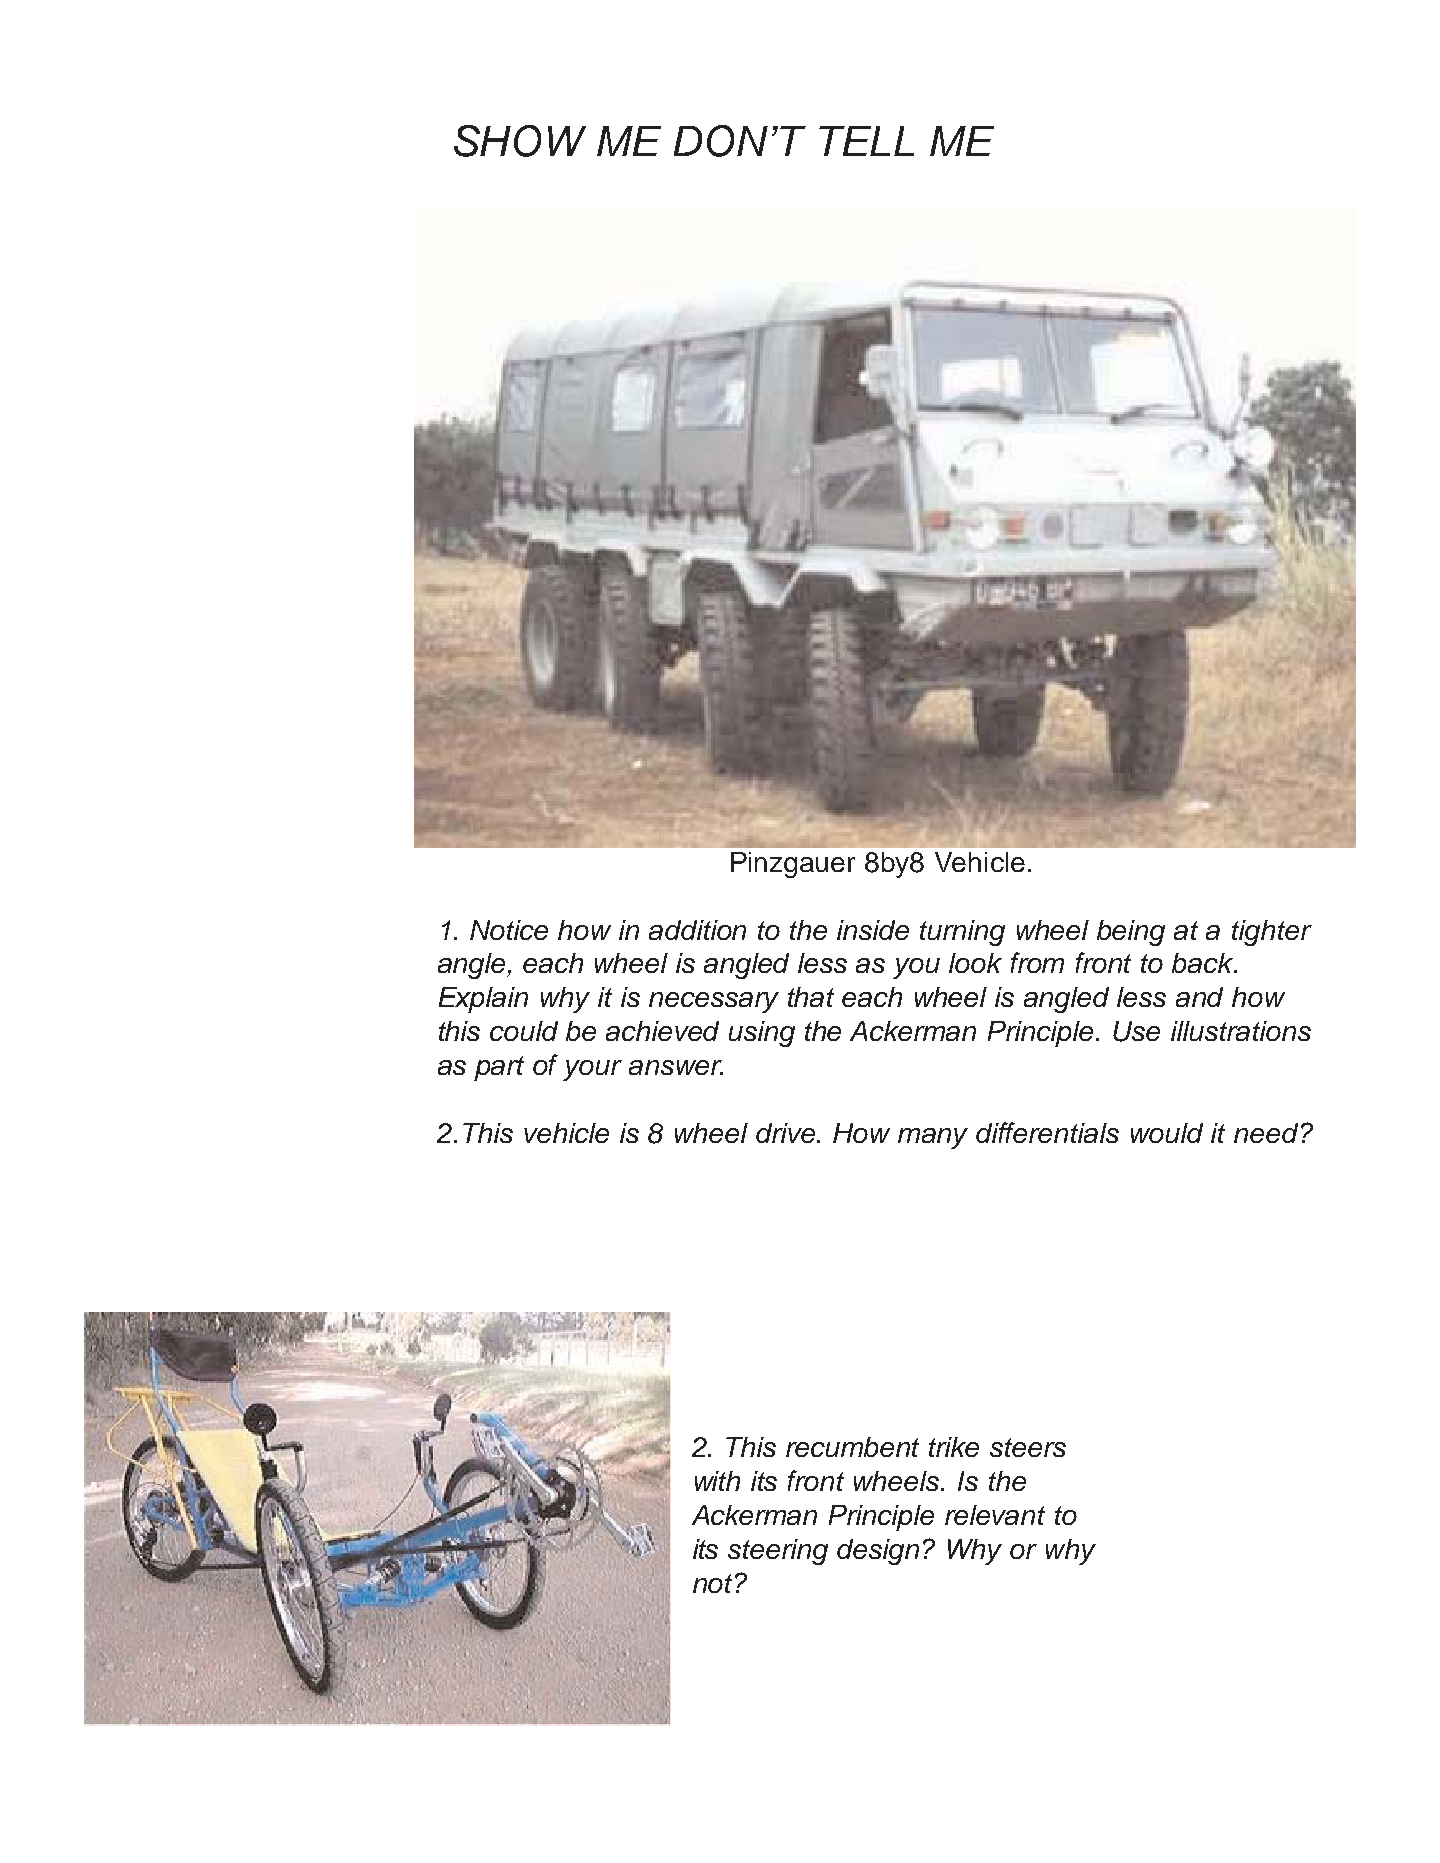 This screenshot has height=1863, width=1440. I want to click on your, so click(592, 1070).
